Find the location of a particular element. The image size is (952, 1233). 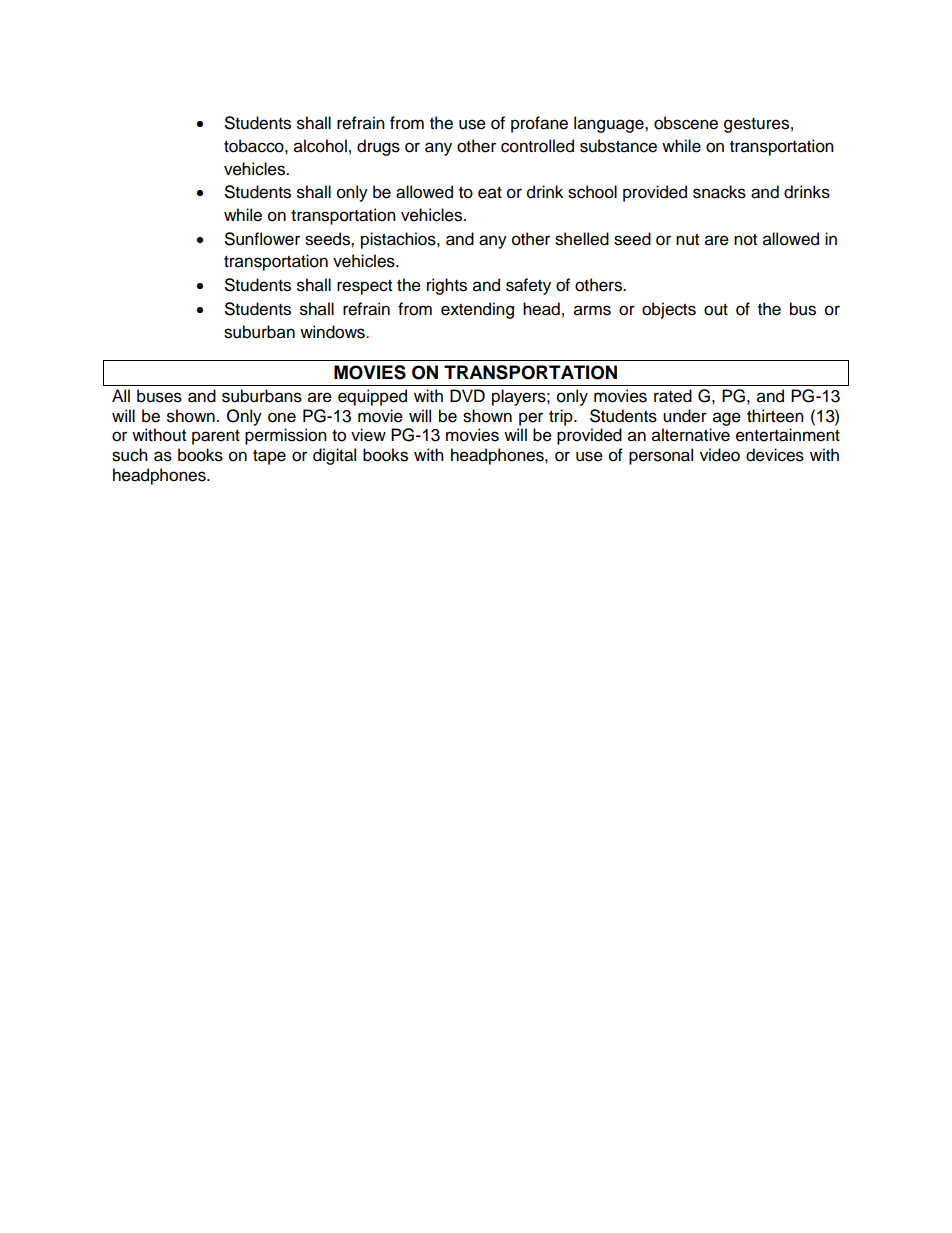

rights is located at coordinates (447, 286).
